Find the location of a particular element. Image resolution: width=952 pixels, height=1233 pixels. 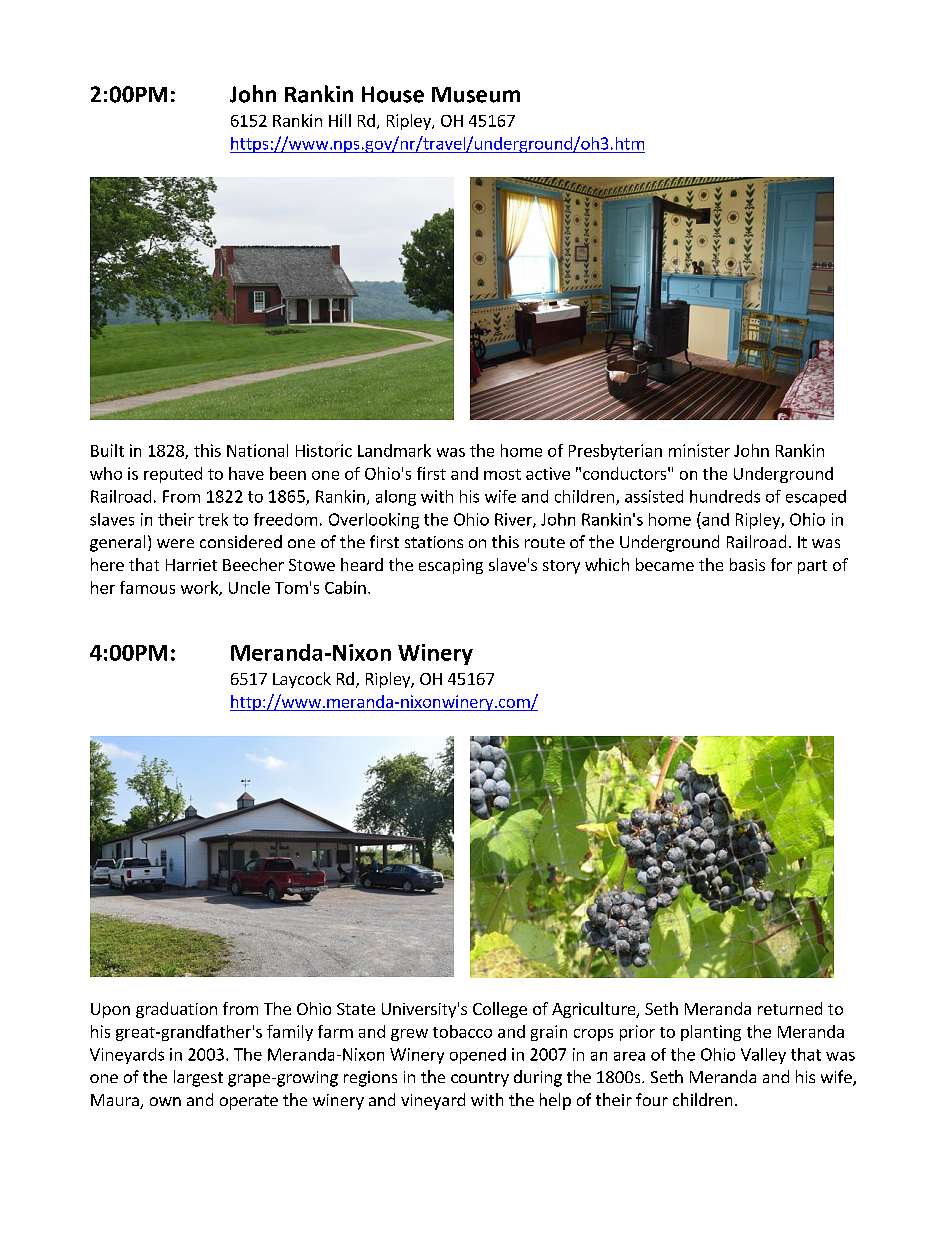

escaping is located at coordinates (451, 566).
